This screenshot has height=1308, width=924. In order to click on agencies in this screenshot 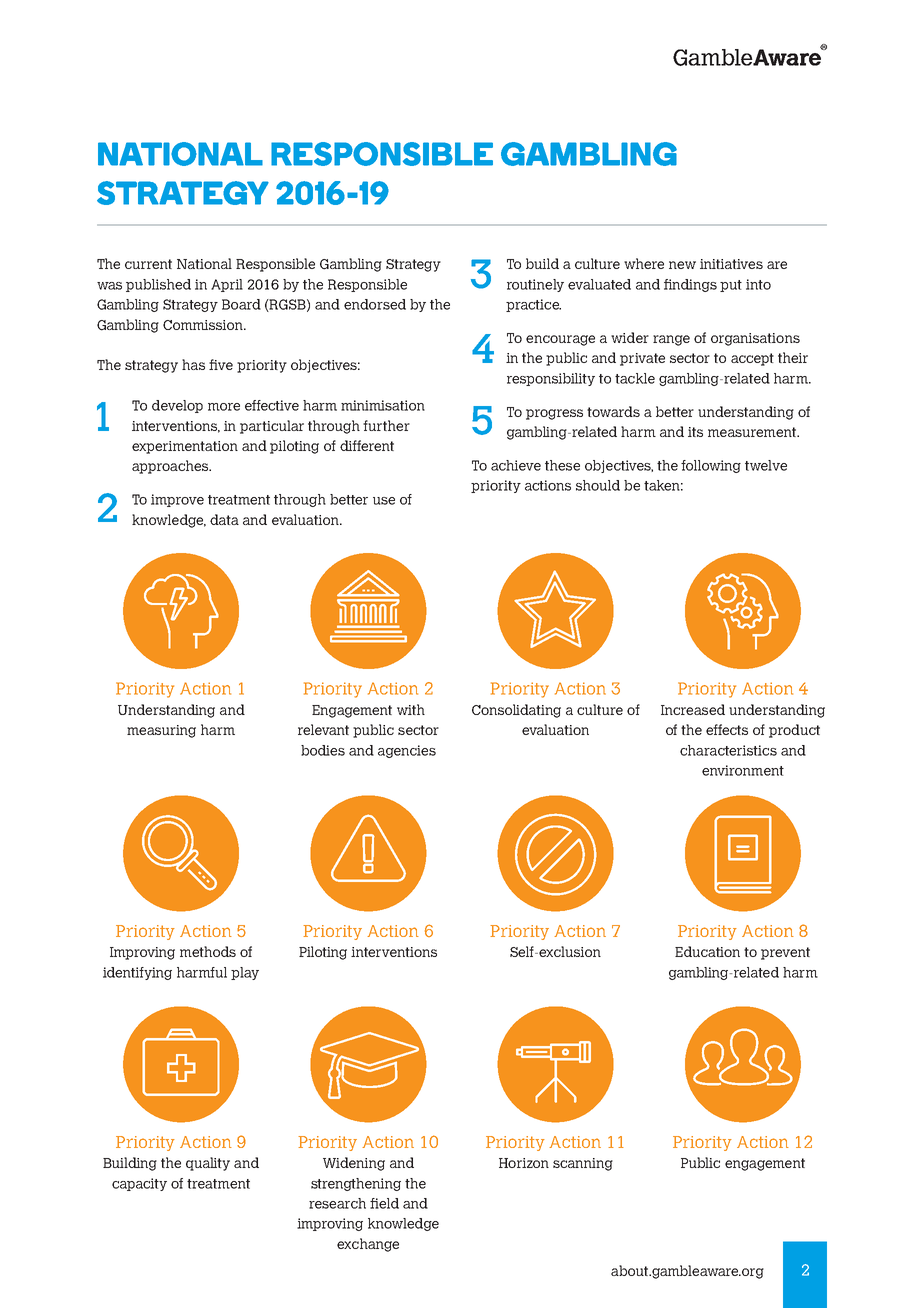, I will do `click(407, 751)`.
